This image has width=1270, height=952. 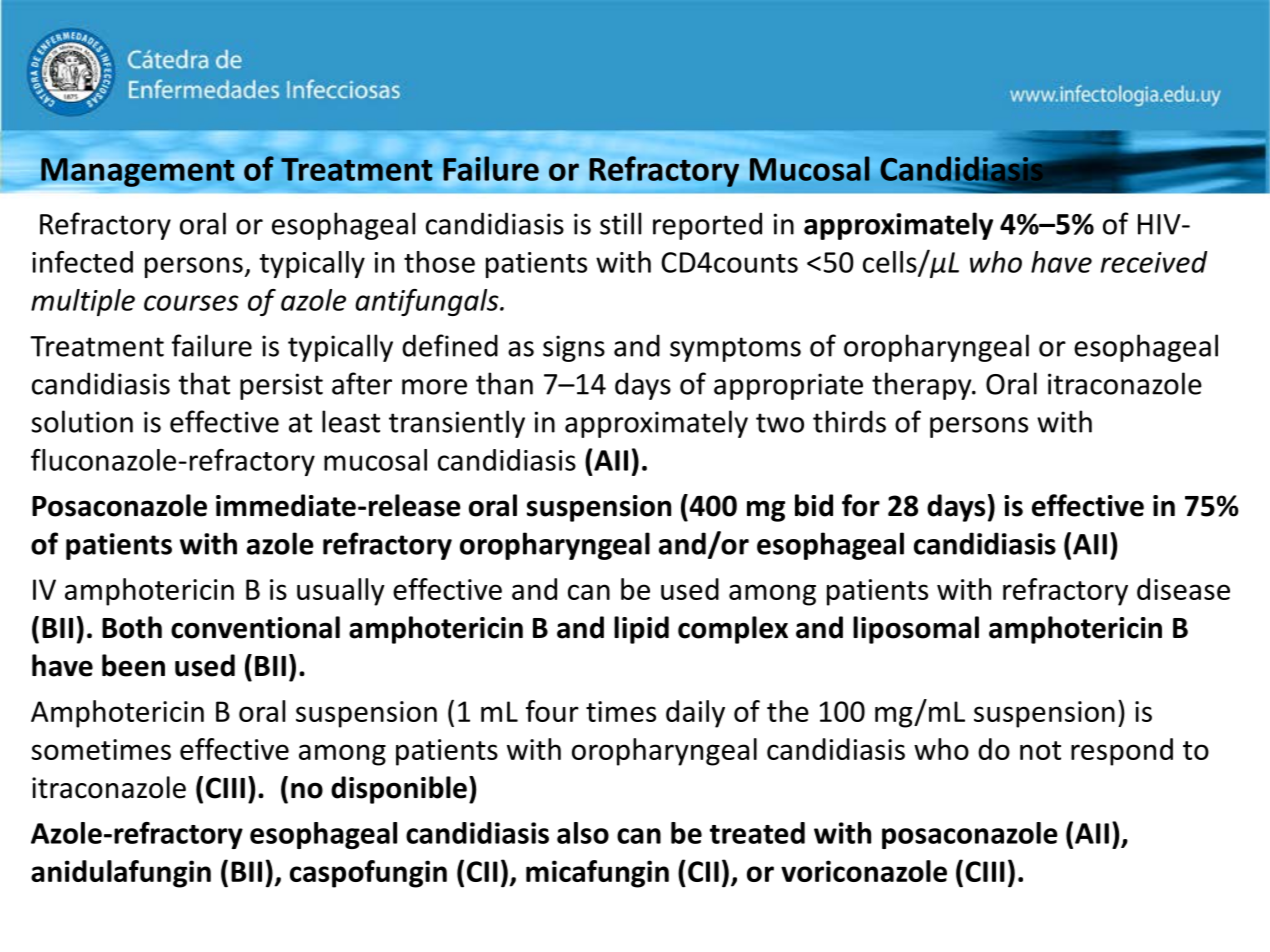 I want to click on received, so click(x=1154, y=262).
